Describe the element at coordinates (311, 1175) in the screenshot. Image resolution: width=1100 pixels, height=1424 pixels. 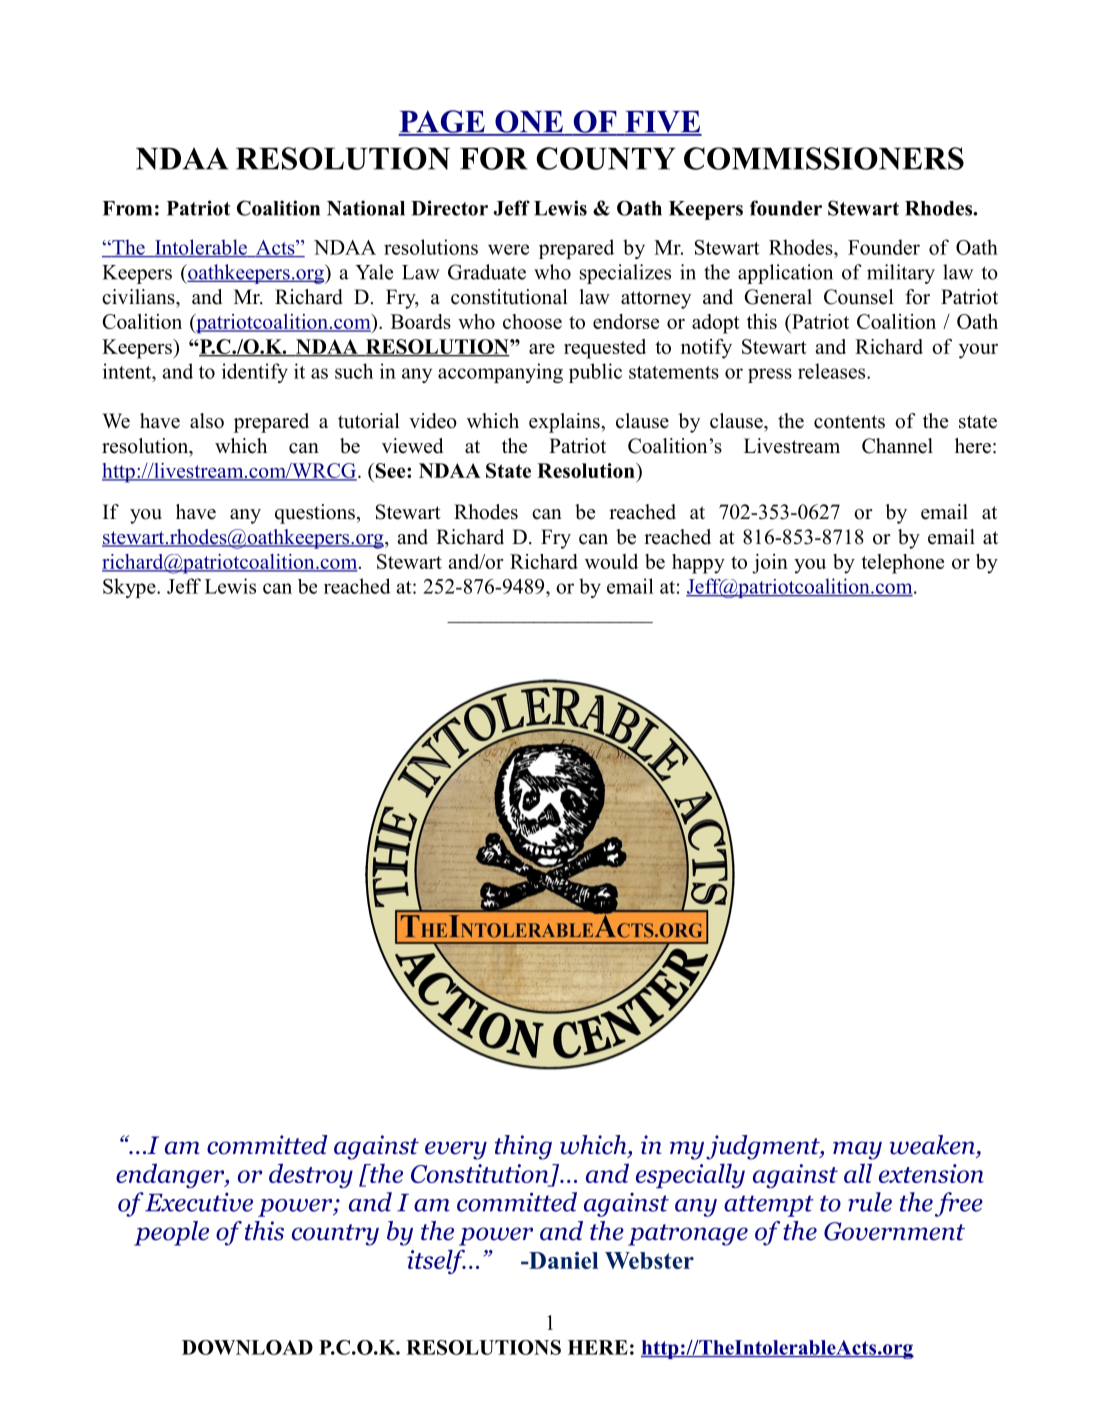
I see `destroy` at that location.
